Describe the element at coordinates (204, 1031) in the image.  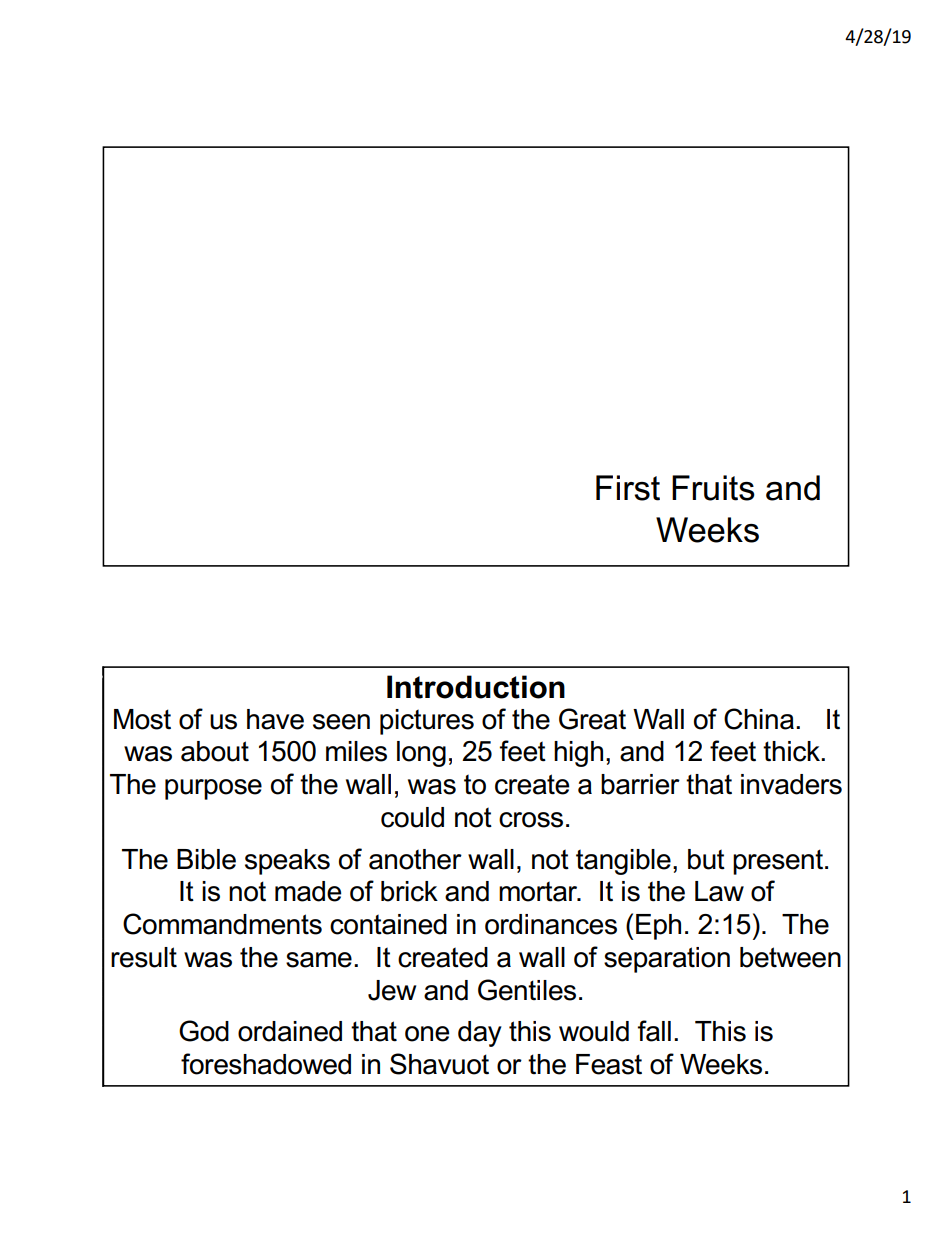
I see `God` at that location.
